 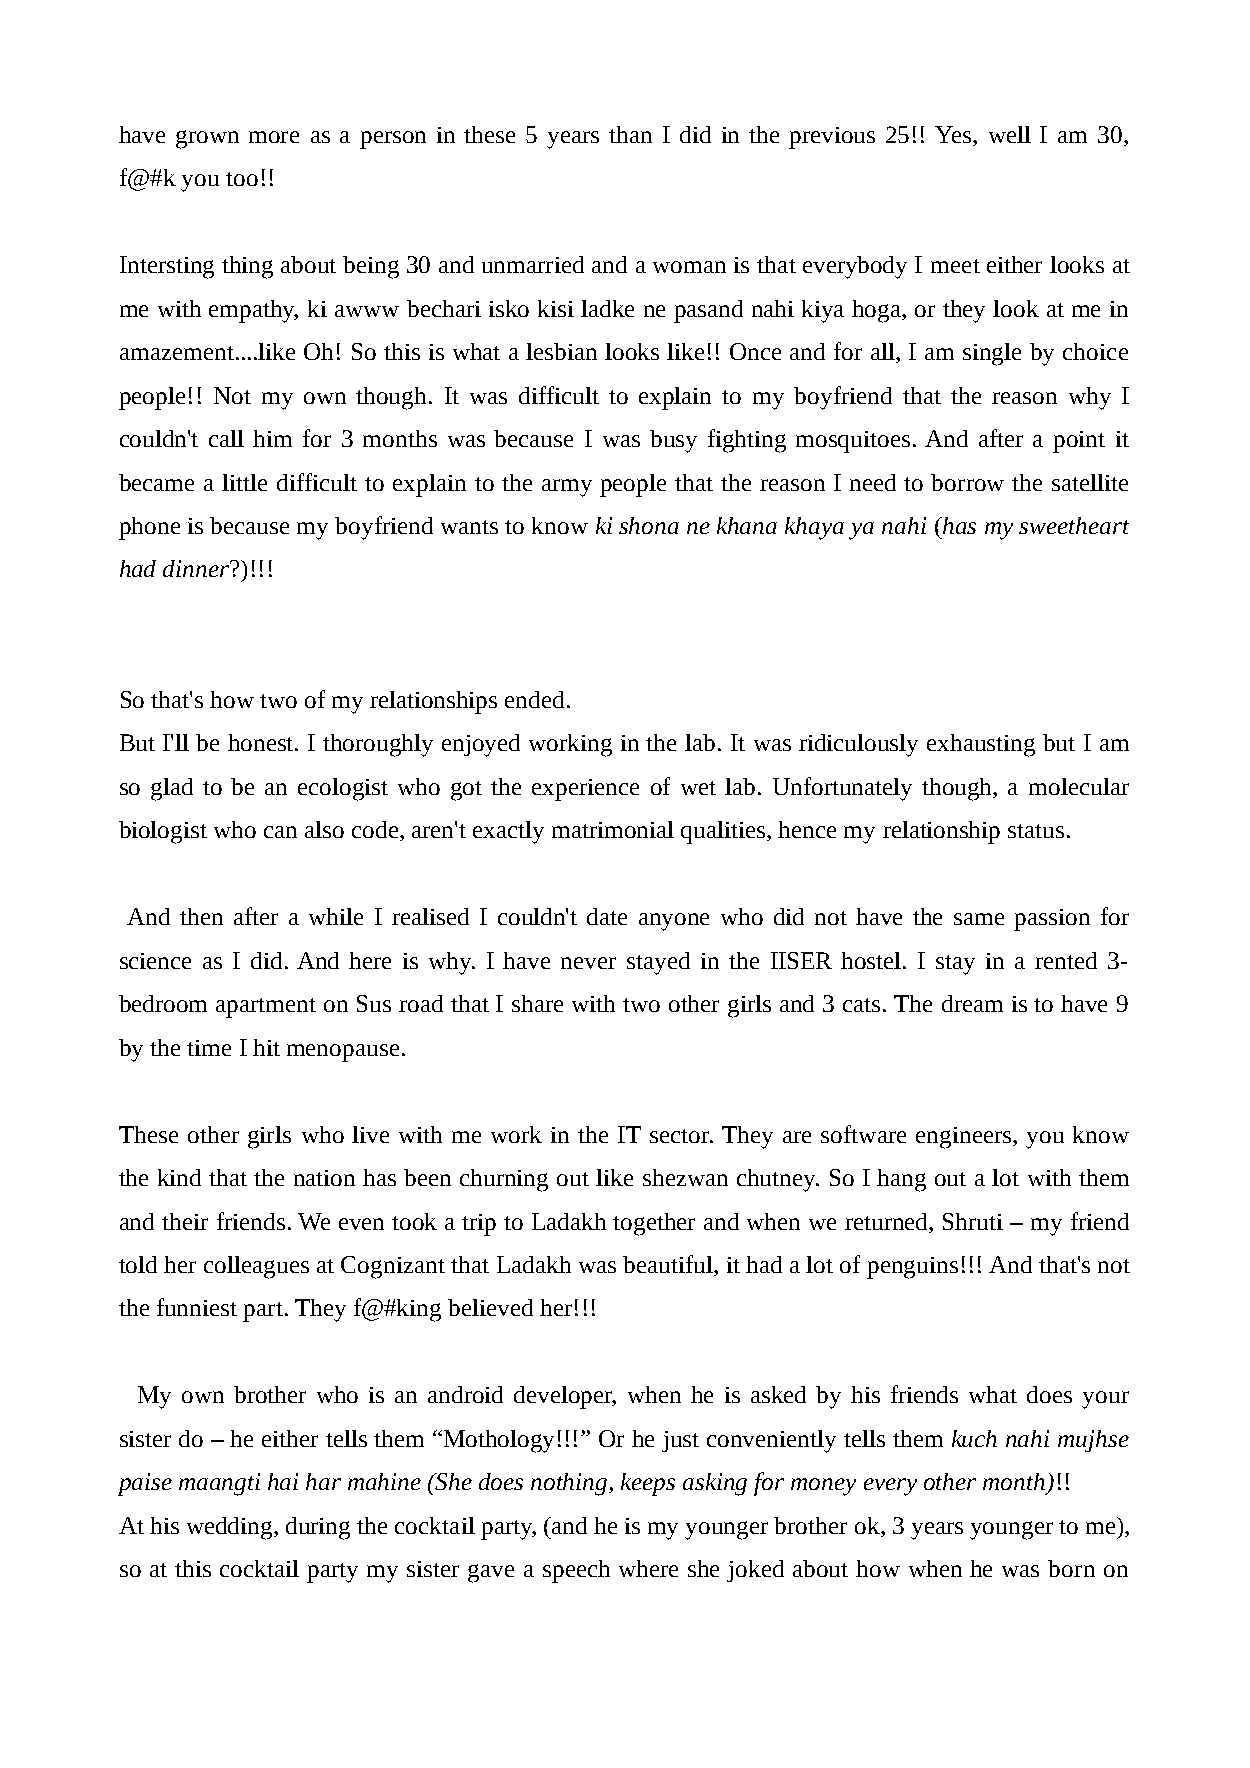 What do you see at coordinates (648, 1484) in the image?
I see `keeps` at bounding box center [648, 1484].
